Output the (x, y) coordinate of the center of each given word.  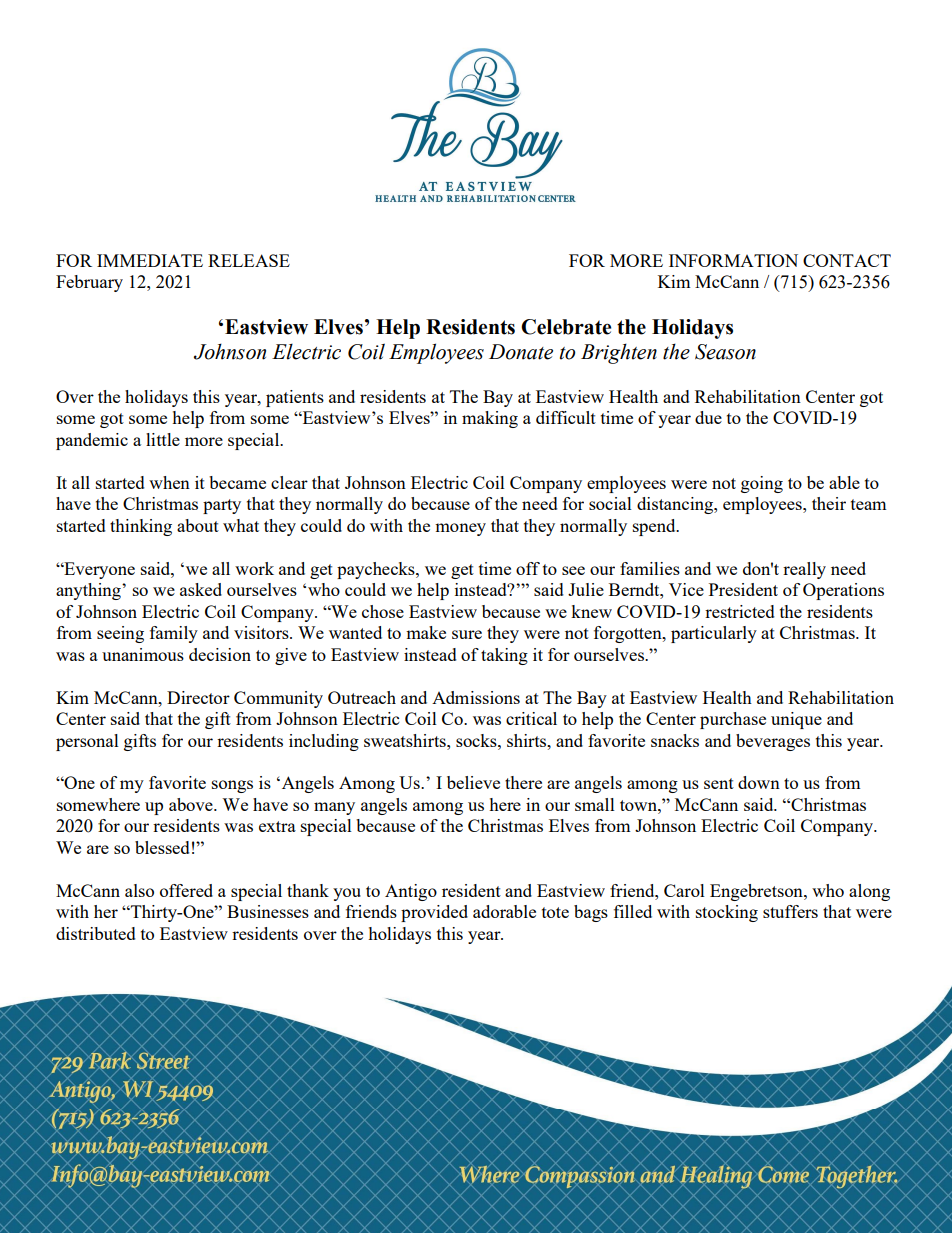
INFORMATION (733, 260)
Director (198, 697)
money (460, 529)
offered (186, 890)
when (169, 482)
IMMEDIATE (150, 260)
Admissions (476, 697)
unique (796, 720)
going (762, 484)
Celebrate (566, 327)
